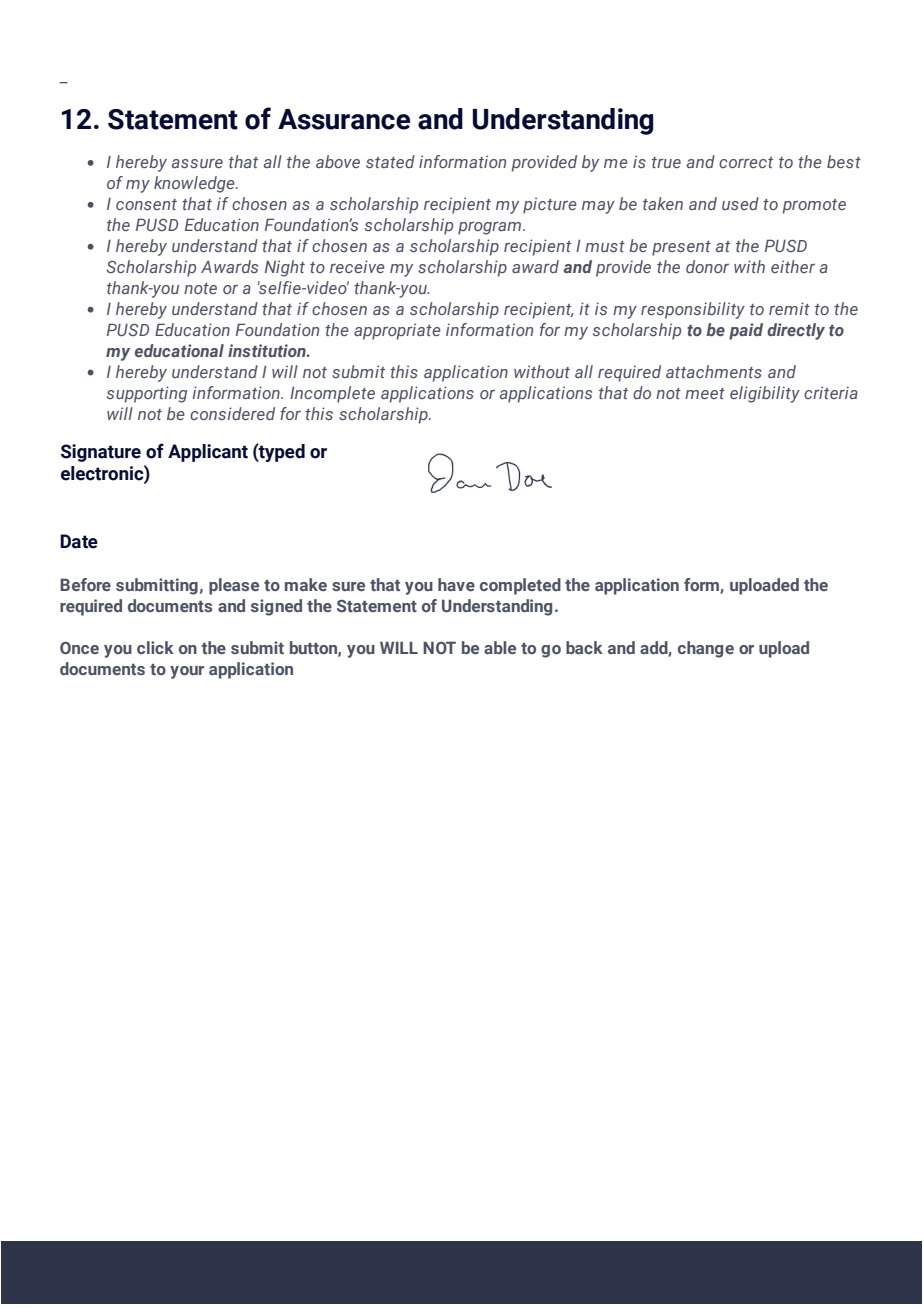 The image size is (924, 1308). Describe the element at coordinates (147, 394) in the page. I see `supporting` at that location.
